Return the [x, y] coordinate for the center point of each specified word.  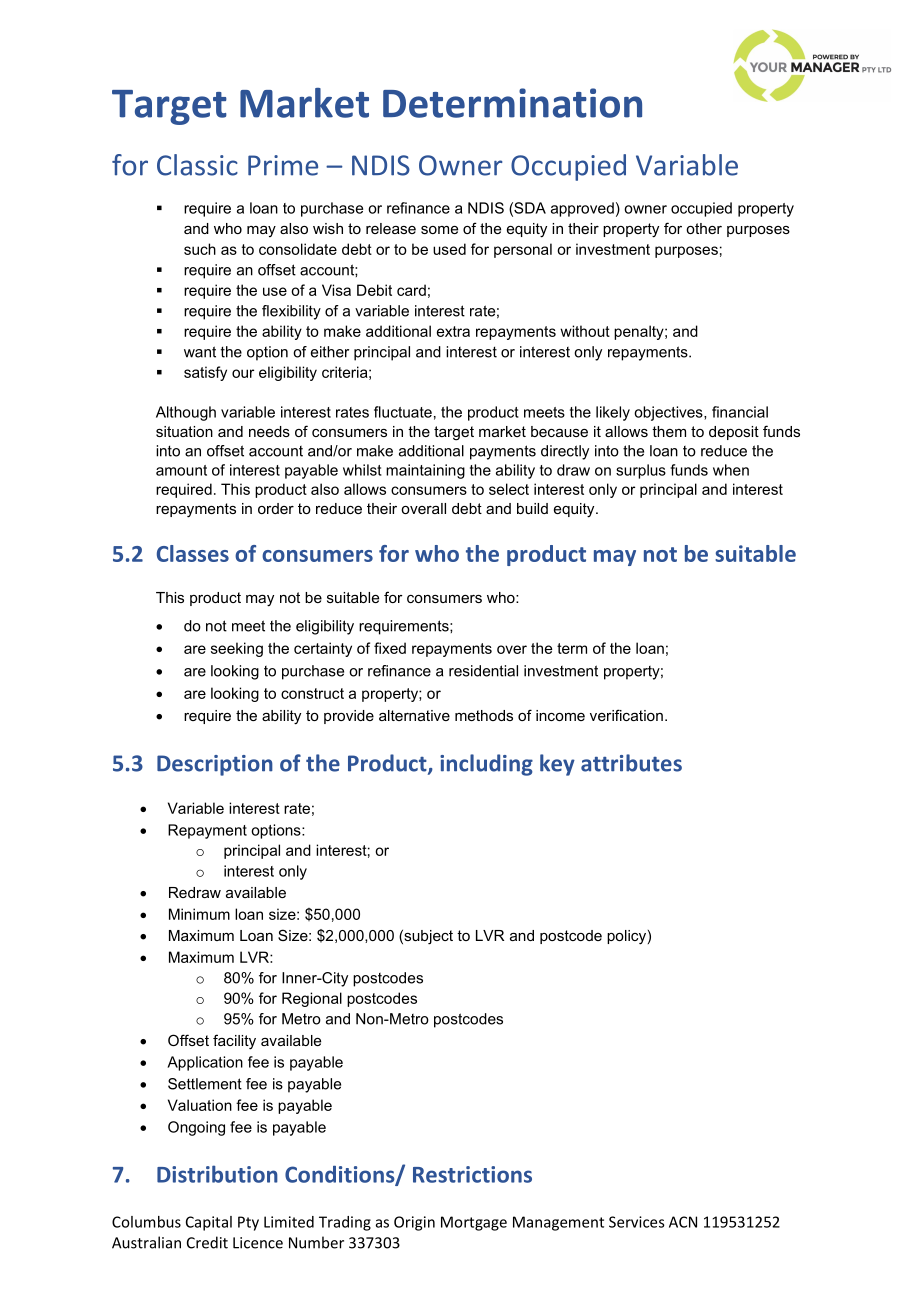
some [439, 230]
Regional [312, 999]
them [669, 431]
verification [626, 715]
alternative [414, 715]
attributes [631, 763]
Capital [209, 1223]
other [704, 228]
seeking [237, 649]
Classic [197, 165]
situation [184, 431]
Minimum [199, 914]
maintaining [425, 471]
